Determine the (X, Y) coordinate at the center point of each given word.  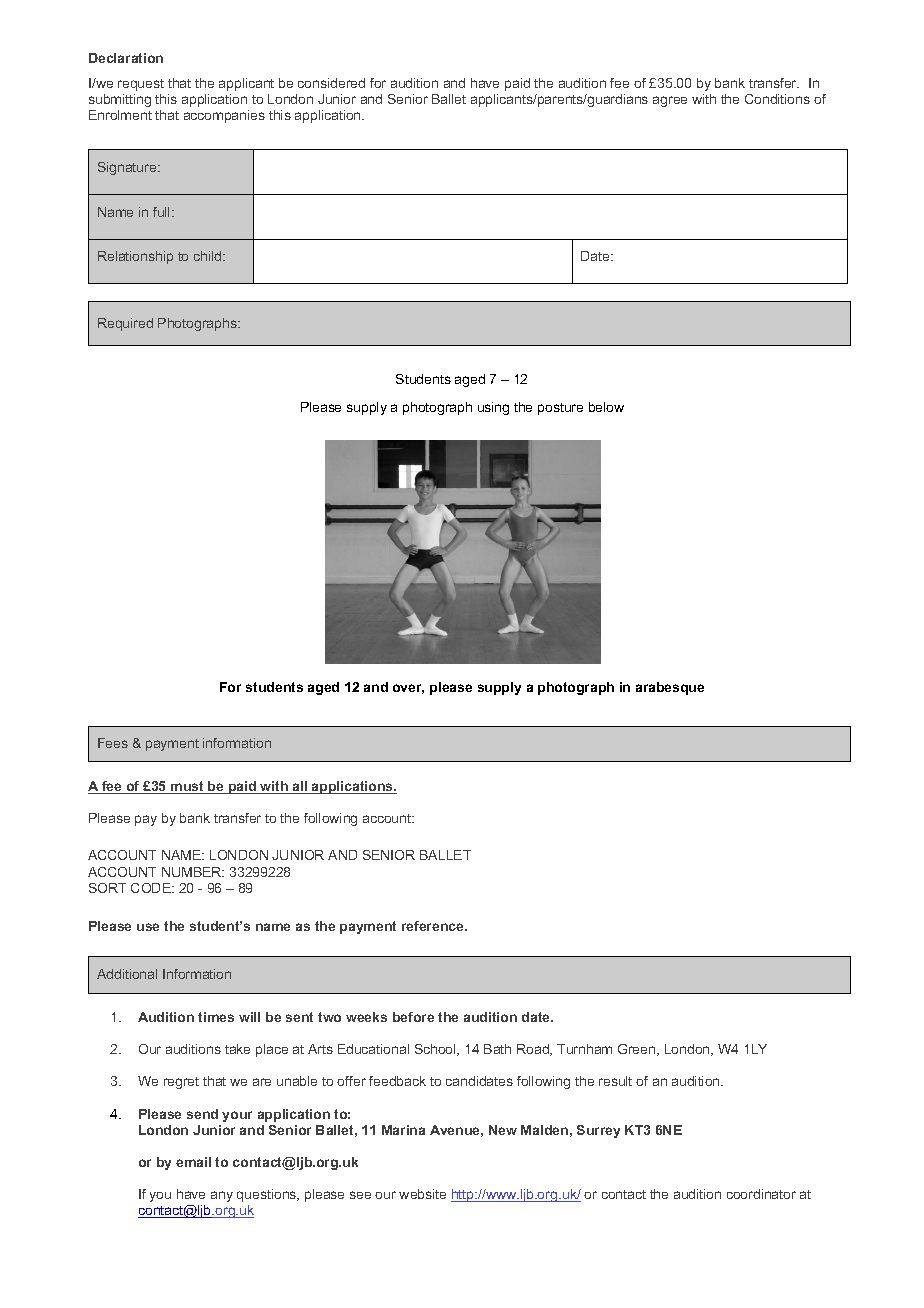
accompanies (224, 116)
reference (434, 926)
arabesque (670, 688)
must (187, 787)
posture (560, 409)
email (193, 1162)
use (148, 927)
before (413, 1017)
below (606, 407)
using (493, 408)
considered (331, 83)
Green (638, 1050)
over (408, 689)
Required (125, 324)
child (209, 256)
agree (670, 101)
